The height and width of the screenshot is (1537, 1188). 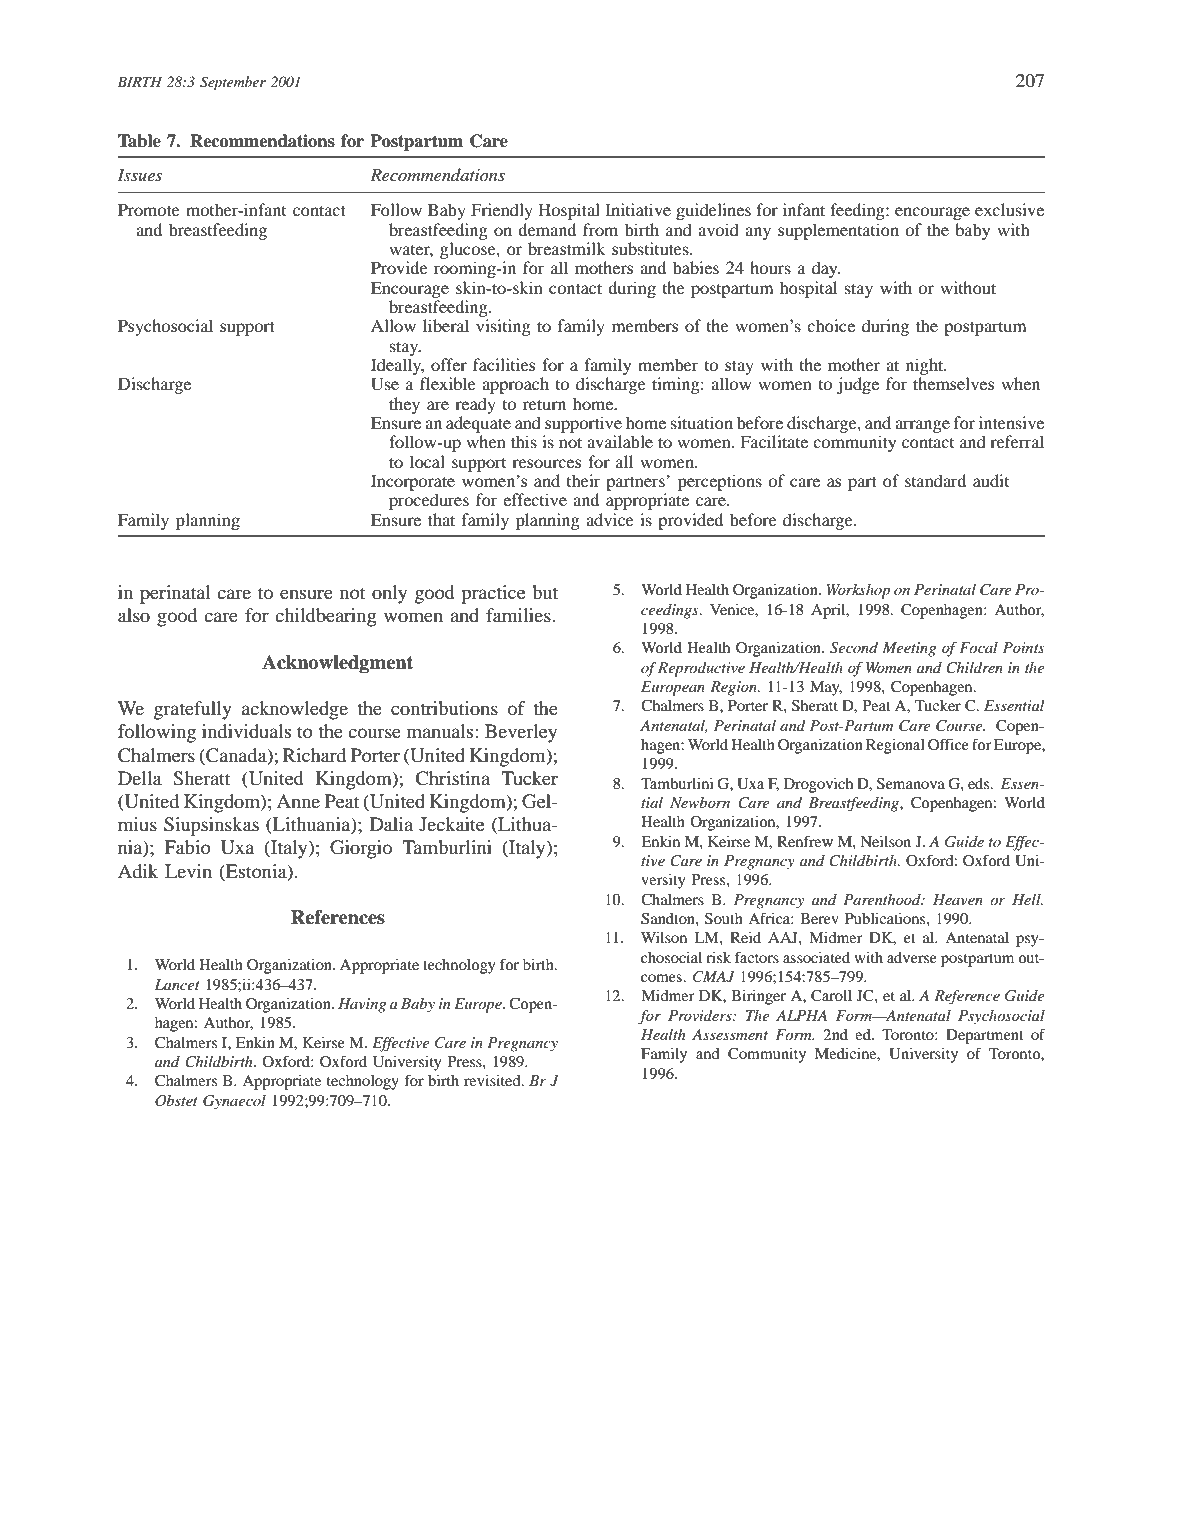 I want to click on Lancet, so click(x=177, y=984).
